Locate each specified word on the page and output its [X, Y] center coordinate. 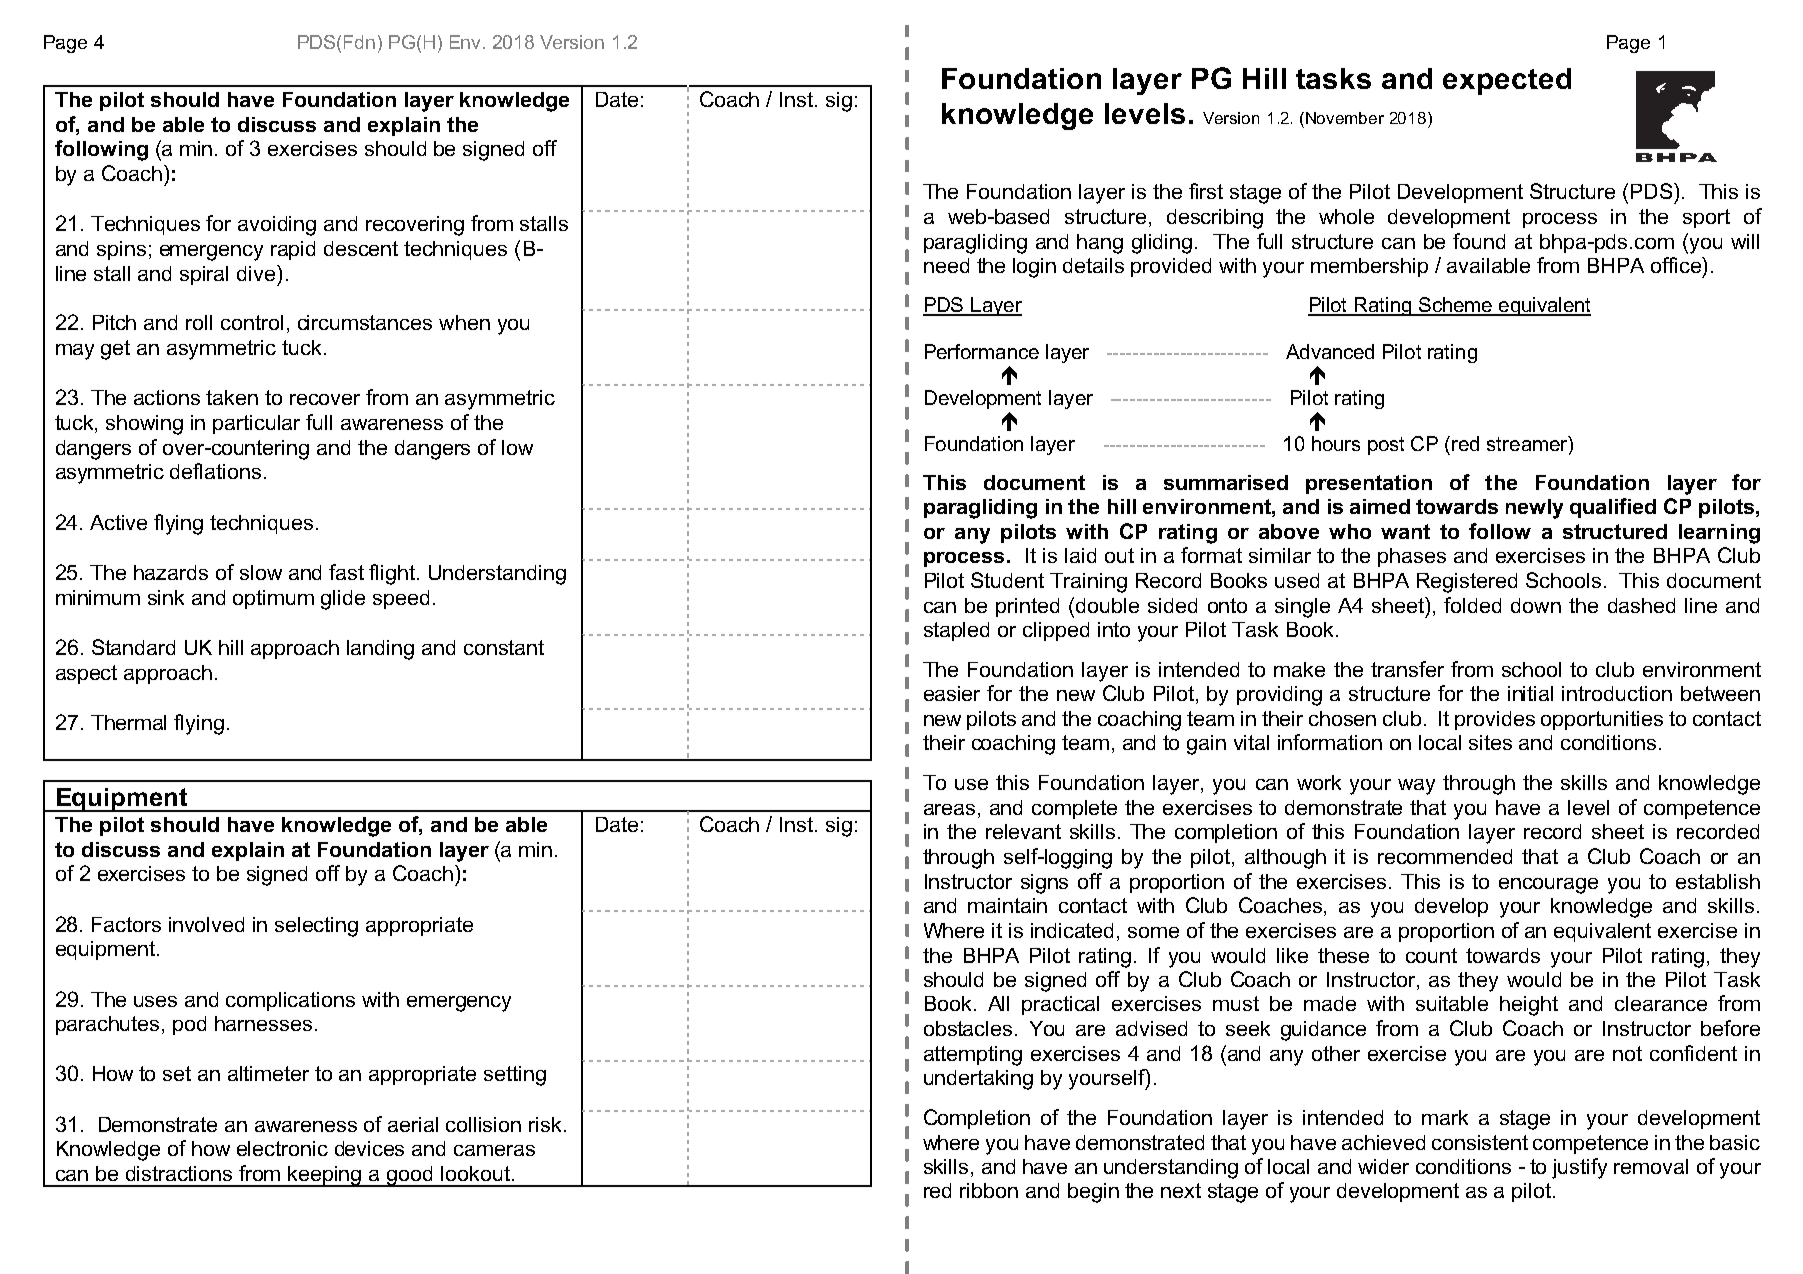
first [1206, 191]
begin [1093, 1193]
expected [1507, 81]
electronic [282, 1148]
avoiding [277, 226]
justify [1579, 1168]
